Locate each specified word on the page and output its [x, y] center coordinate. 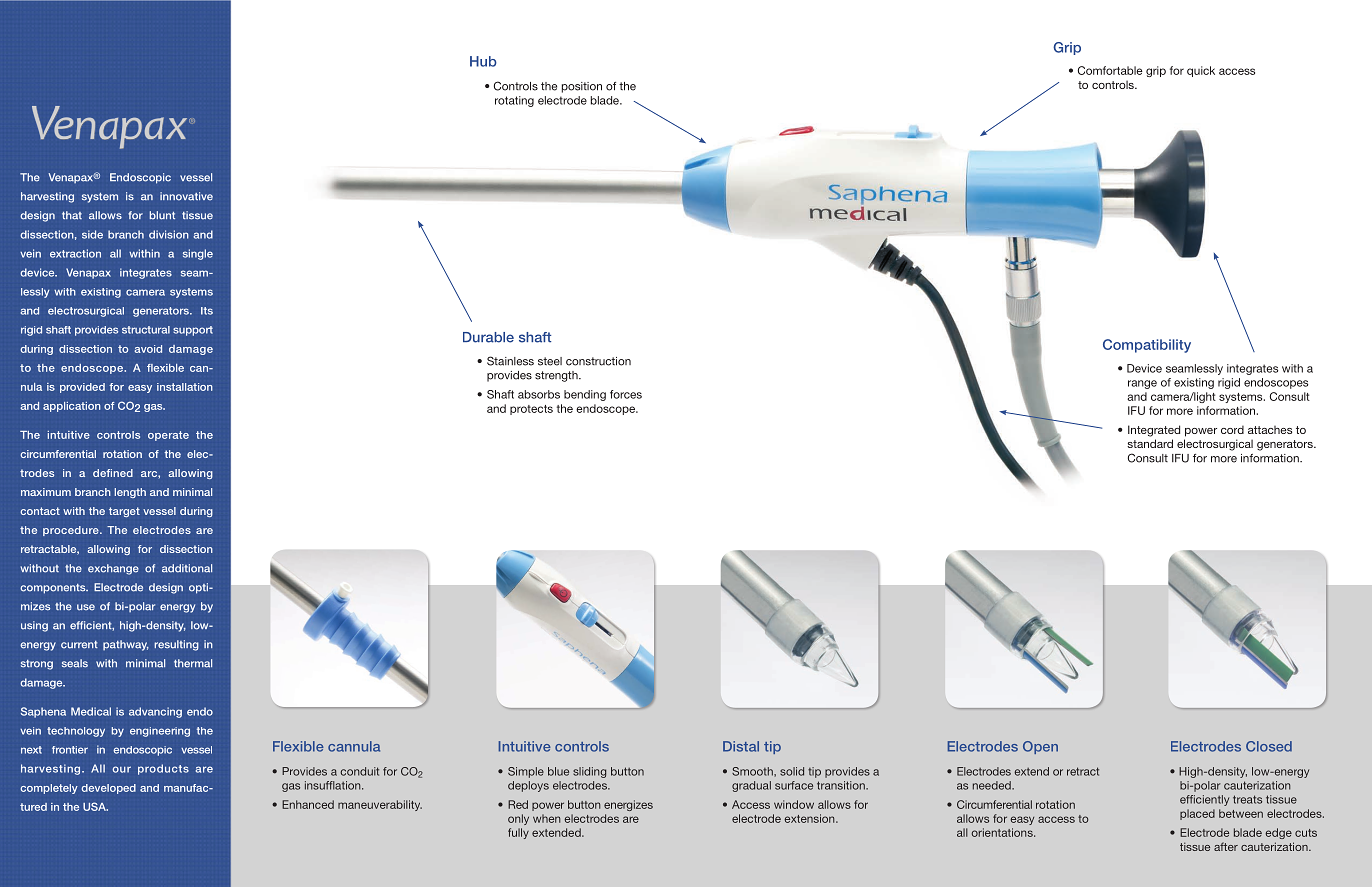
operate [168, 436]
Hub [483, 61]
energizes [628, 805]
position [582, 87]
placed [1197, 814]
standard [1150, 443]
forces [626, 394]
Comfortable [1110, 70]
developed [108, 789]
